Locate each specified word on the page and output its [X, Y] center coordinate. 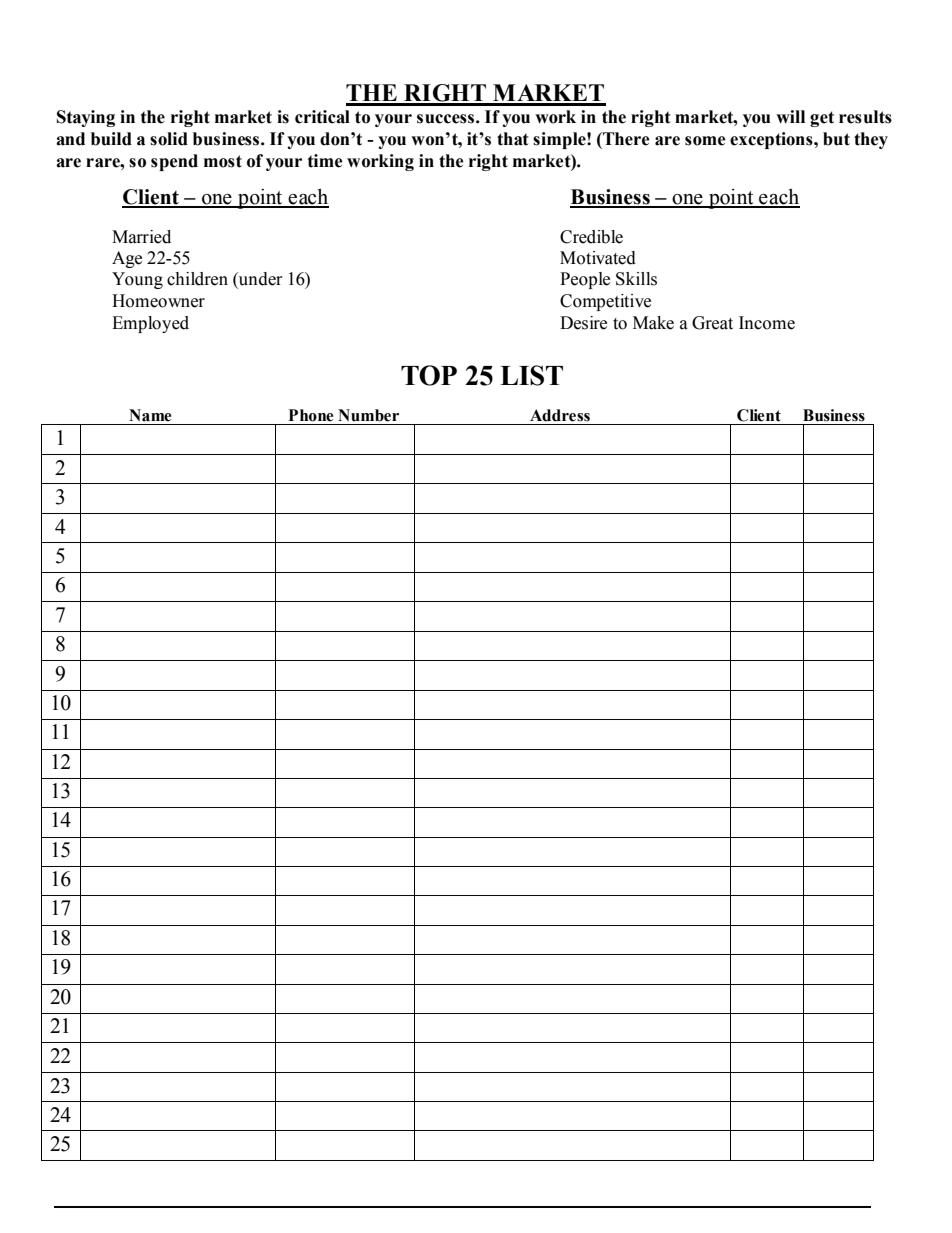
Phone [311, 415]
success [445, 119]
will [790, 116]
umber [374, 415]
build [111, 139]
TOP [429, 375]
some [705, 141]
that [513, 139]
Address [560, 415]
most [223, 161]
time [325, 161]
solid [169, 139]
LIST [531, 375]
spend [174, 162]
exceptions [772, 140]
